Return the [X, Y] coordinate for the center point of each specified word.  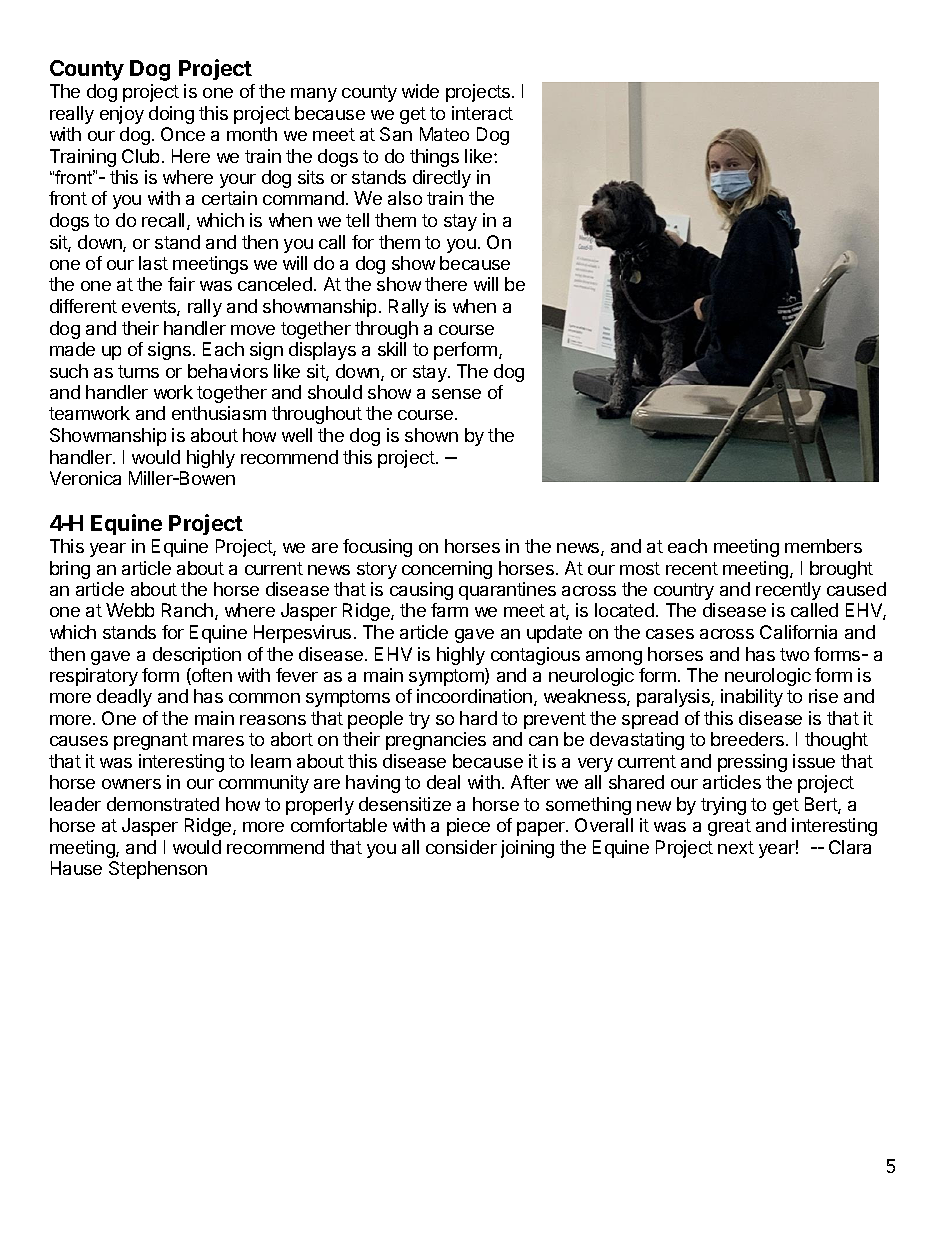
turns [138, 371]
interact [482, 113]
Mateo [444, 134]
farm [449, 610]
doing [171, 115]
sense [456, 394]
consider [461, 847]
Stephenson [158, 870]
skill [392, 349]
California [798, 632]
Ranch [187, 610]
